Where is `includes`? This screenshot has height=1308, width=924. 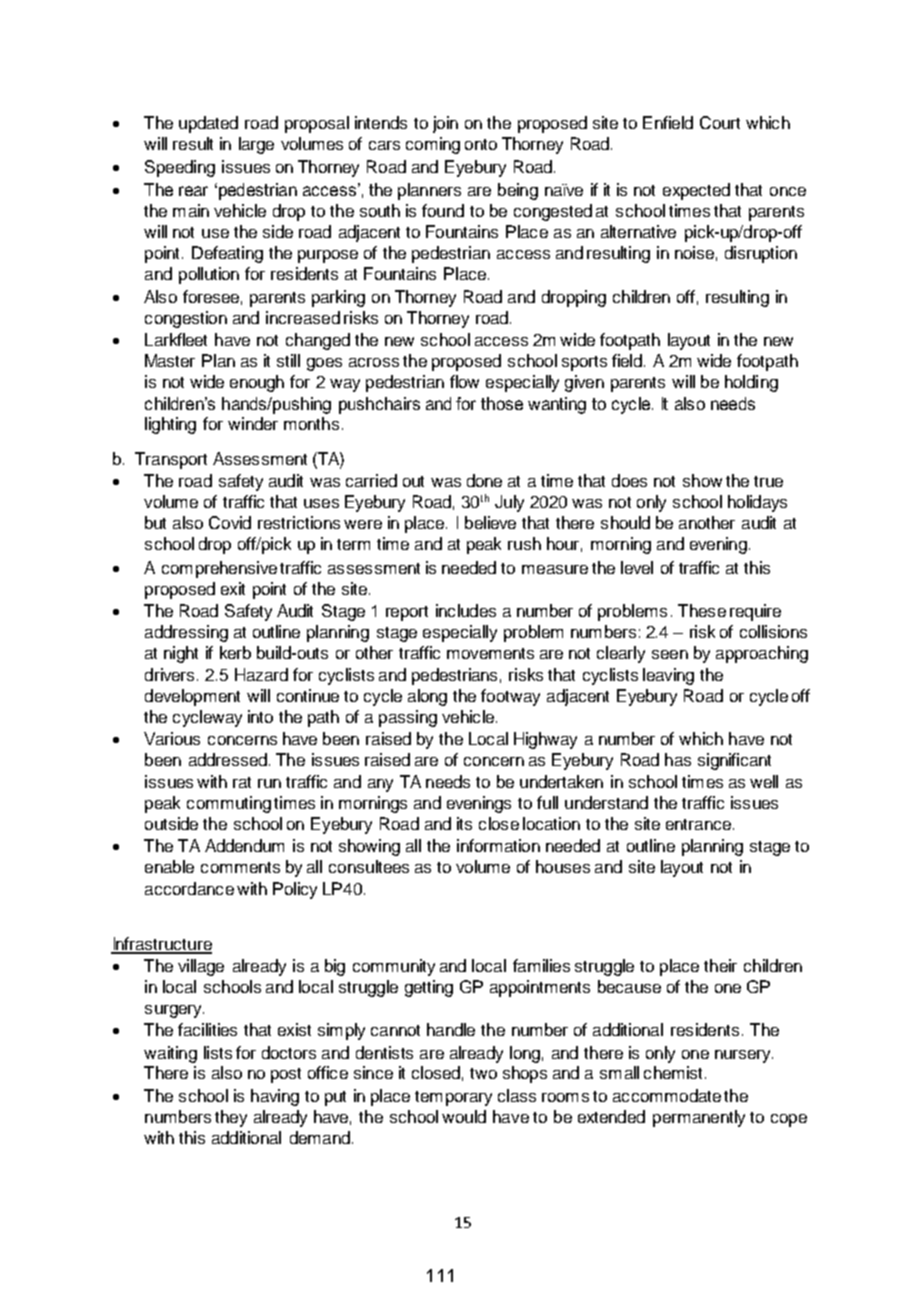
includes is located at coordinates (466, 610).
